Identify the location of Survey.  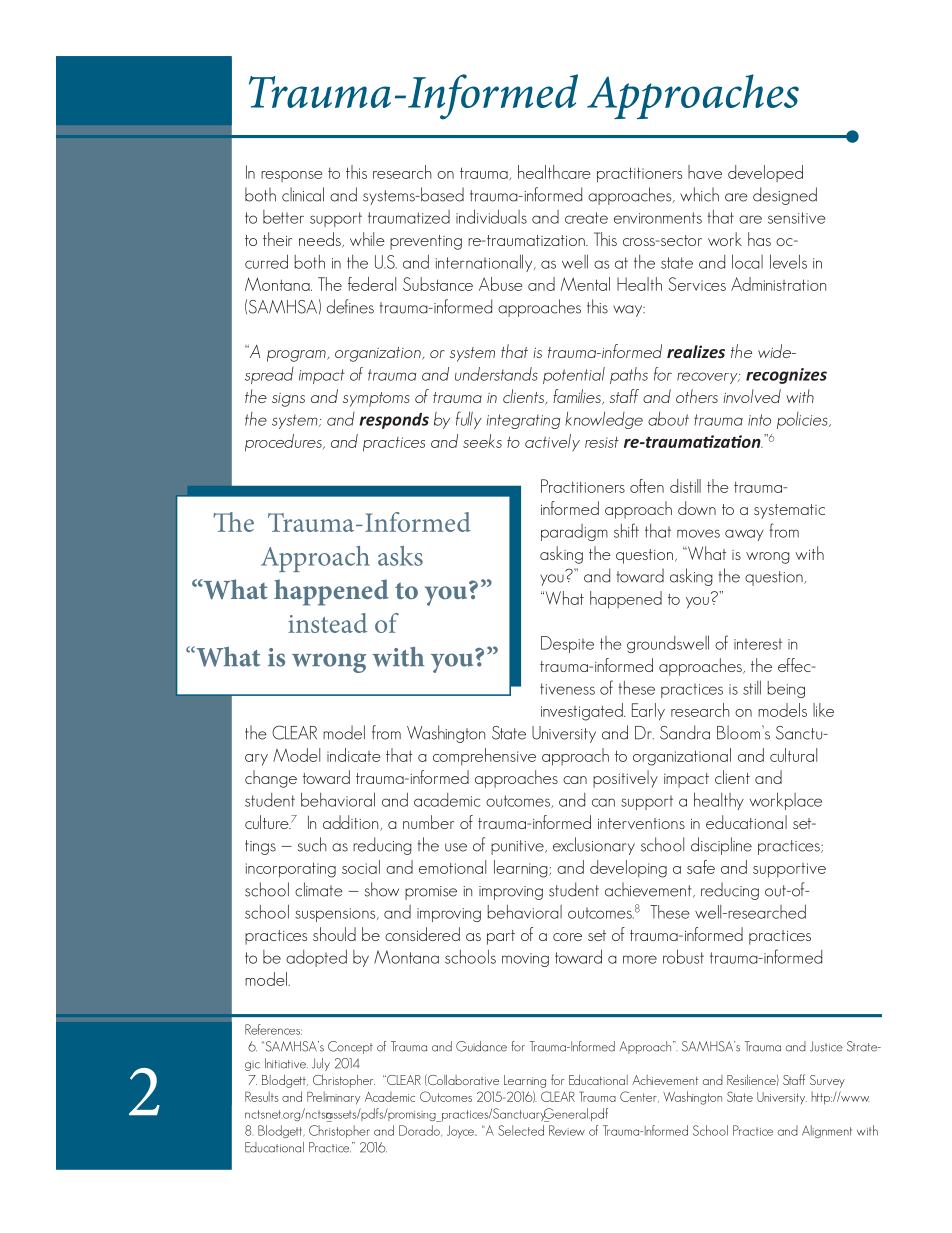
(827, 1081).
